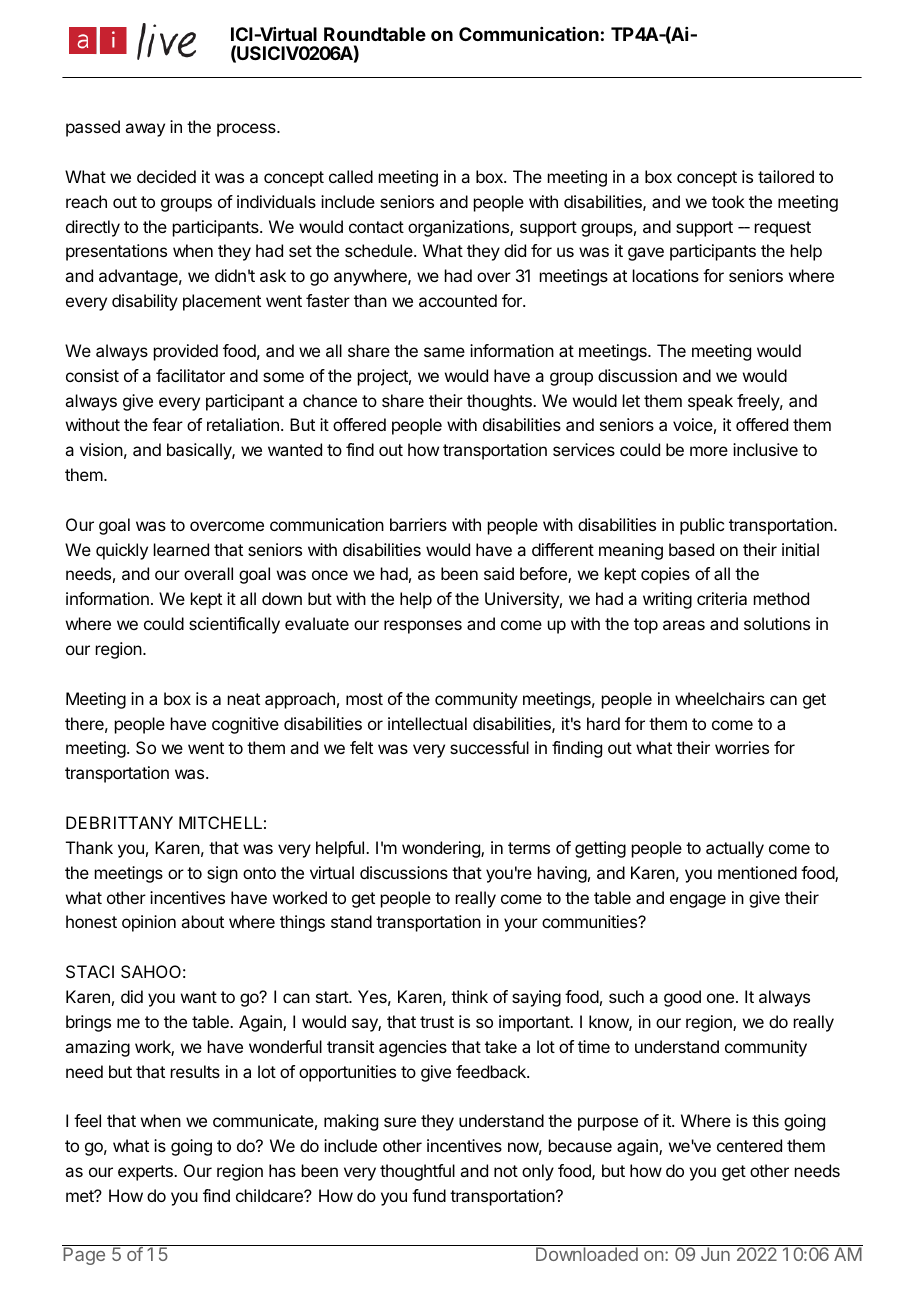 The image size is (924, 1308). Describe the element at coordinates (459, 228) in the image. I see `organizations` at that location.
